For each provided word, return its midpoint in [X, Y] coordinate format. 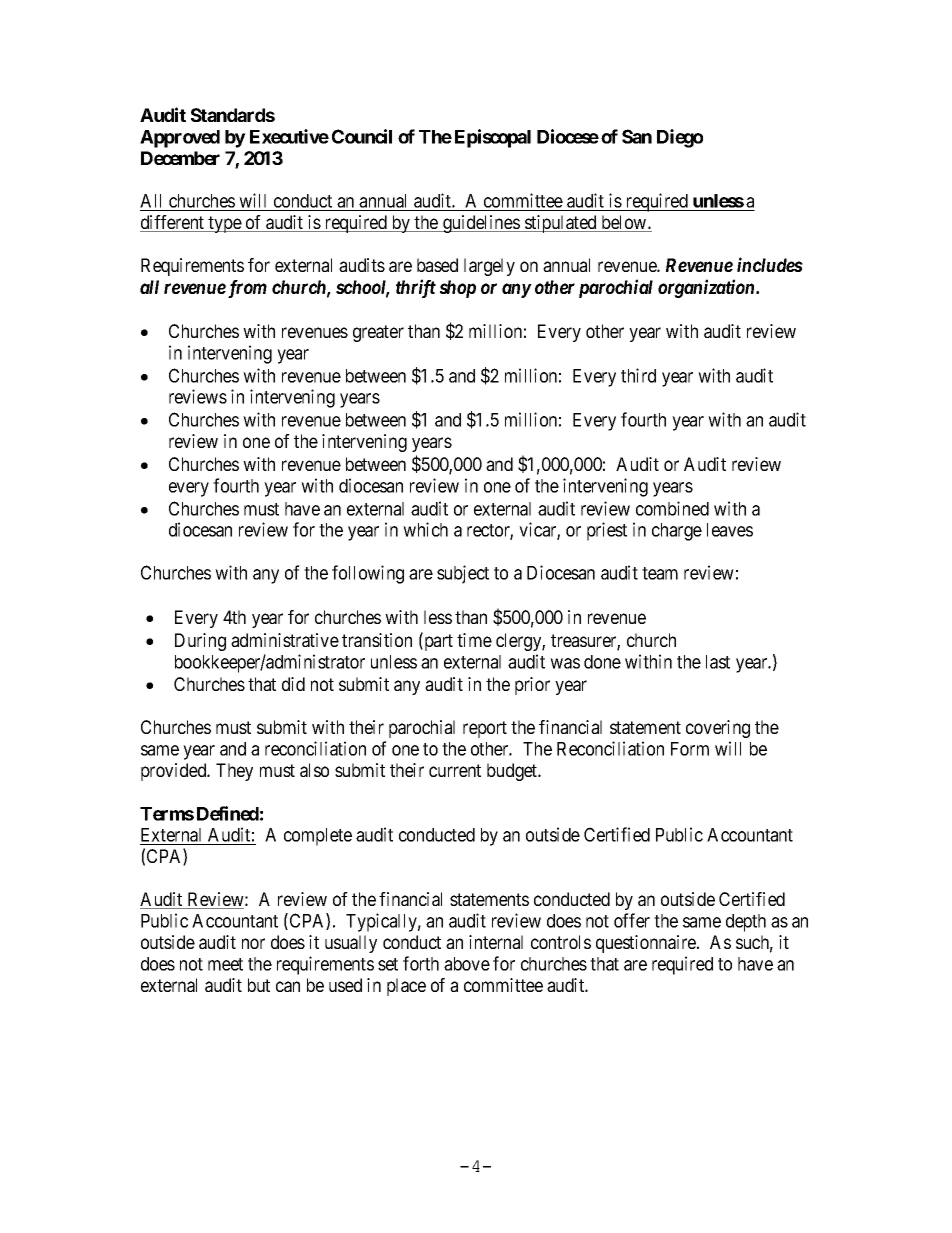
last [718, 662]
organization [707, 288]
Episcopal [493, 138]
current [455, 770]
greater [378, 333]
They [234, 772]
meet [225, 964]
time [474, 640]
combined [672, 508]
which [425, 529]
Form [690, 749]
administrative [285, 640]
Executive [289, 136]
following [368, 574]
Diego [680, 138]
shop [458, 289]
